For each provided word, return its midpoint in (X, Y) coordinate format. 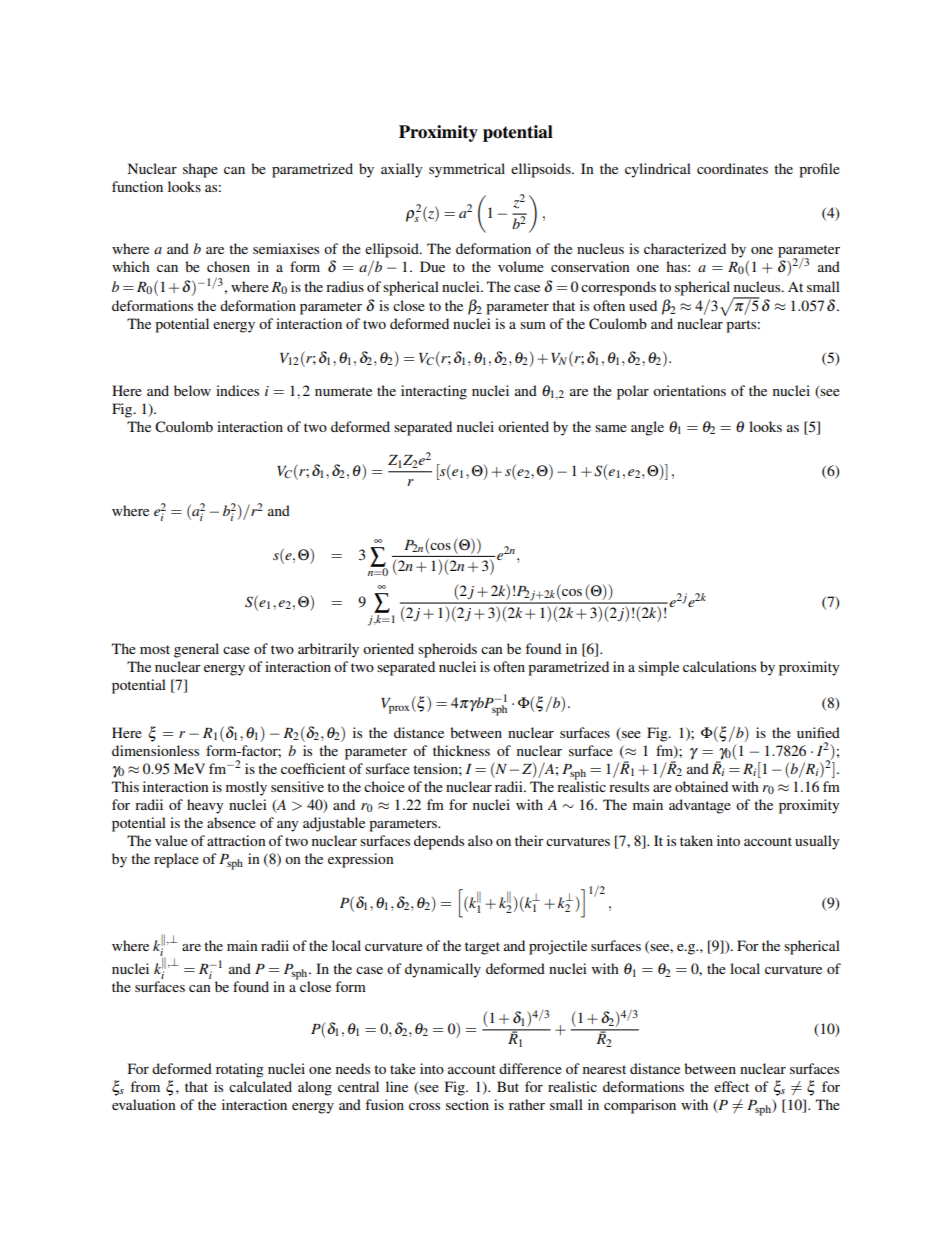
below (192, 390)
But (508, 1086)
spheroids (447, 650)
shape (200, 170)
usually (817, 842)
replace (176, 860)
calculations (719, 666)
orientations (689, 390)
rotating (240, 1070)
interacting (434, 392)
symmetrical (467, 170)
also (480, 840)
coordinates (732, 168)
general (196, 650)
